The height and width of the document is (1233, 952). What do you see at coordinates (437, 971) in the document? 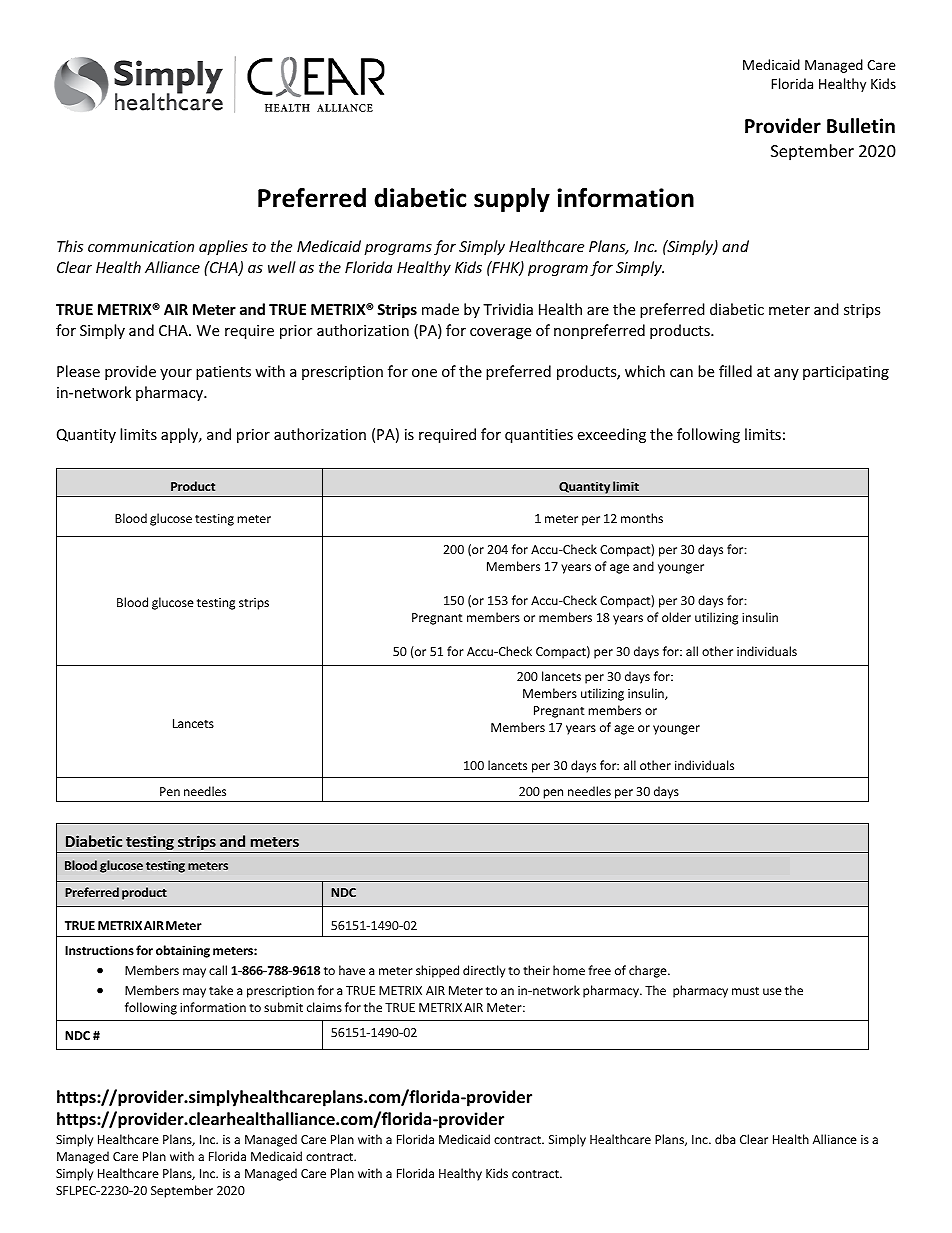
I see `shipped` at bounding box center [437, 971].
